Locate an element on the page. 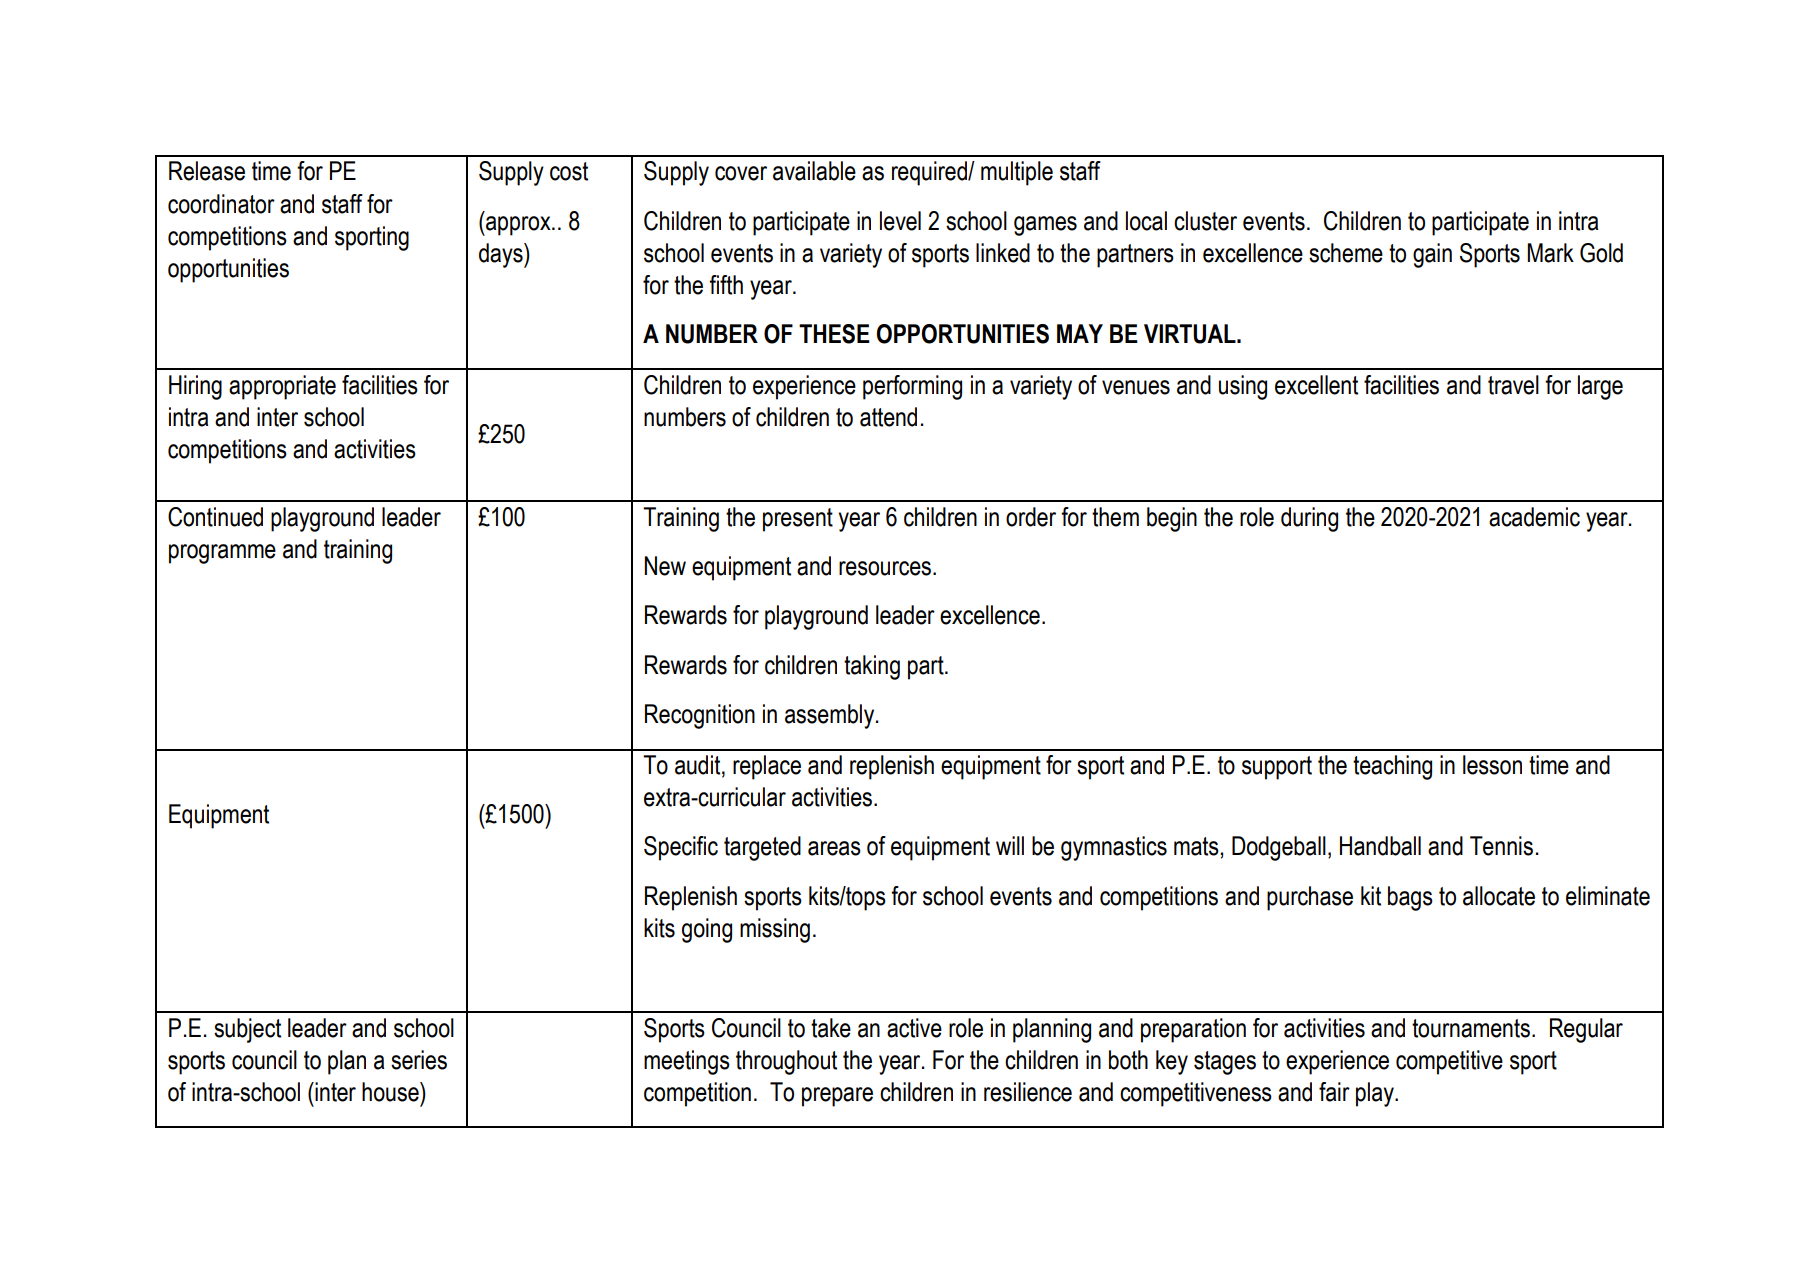 Image resolution: width=1819 pixels, height=1286 pixels. level is located at coordinates (900, 221).
